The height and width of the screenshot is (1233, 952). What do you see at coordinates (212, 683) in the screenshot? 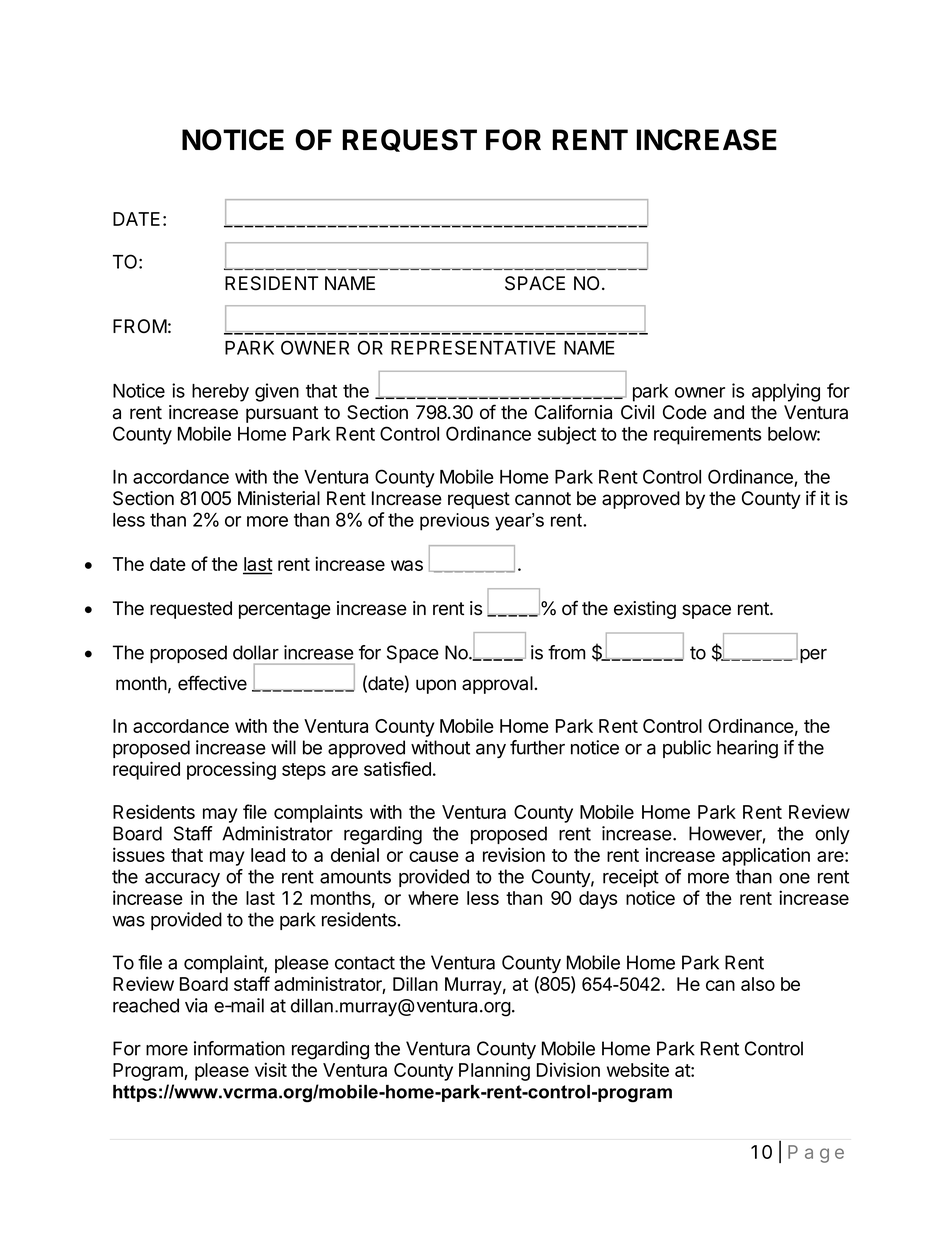
I see `effective` at bounding box center [212, 683].
